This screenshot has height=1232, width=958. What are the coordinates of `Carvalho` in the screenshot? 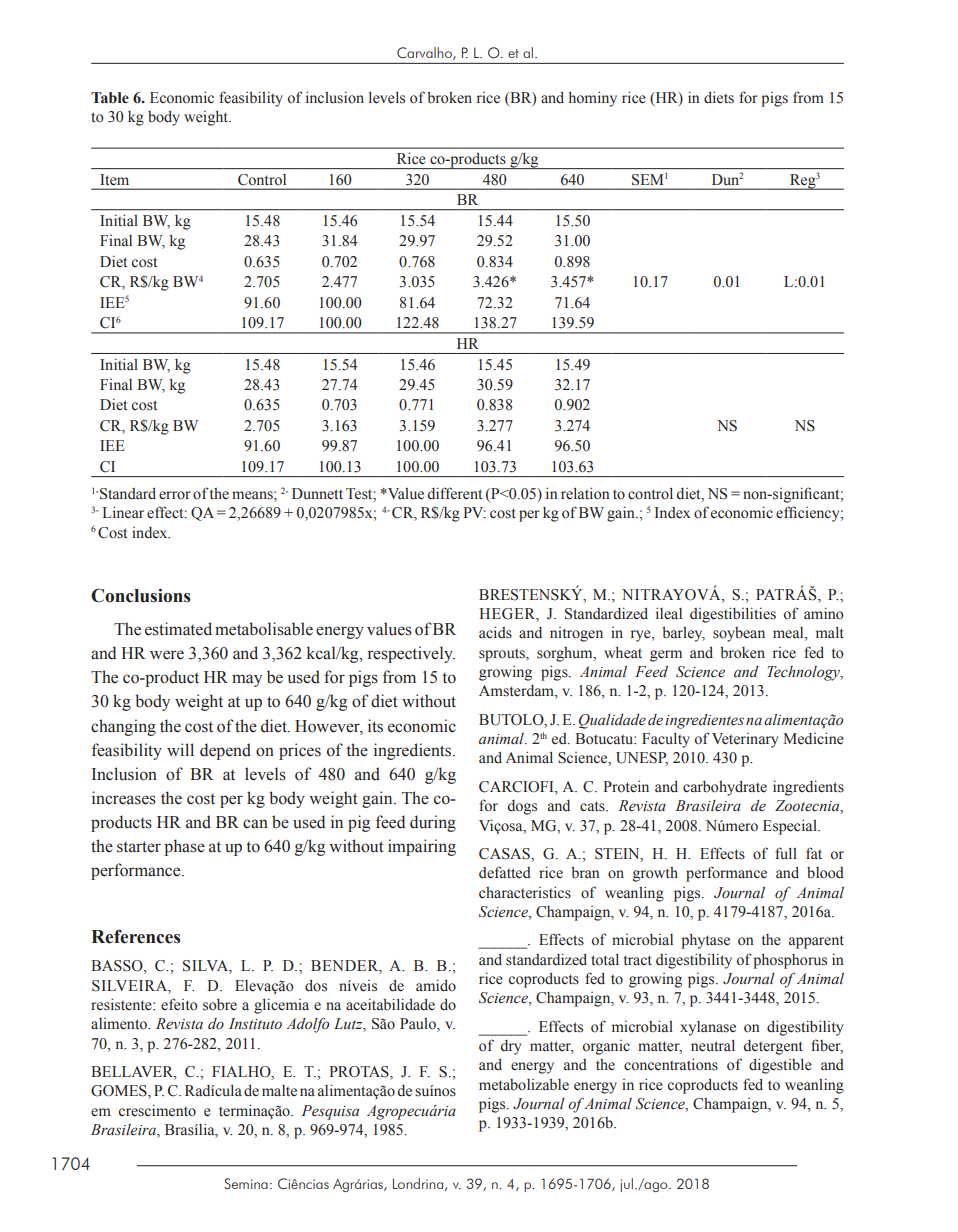 It's located at (425, 53).
